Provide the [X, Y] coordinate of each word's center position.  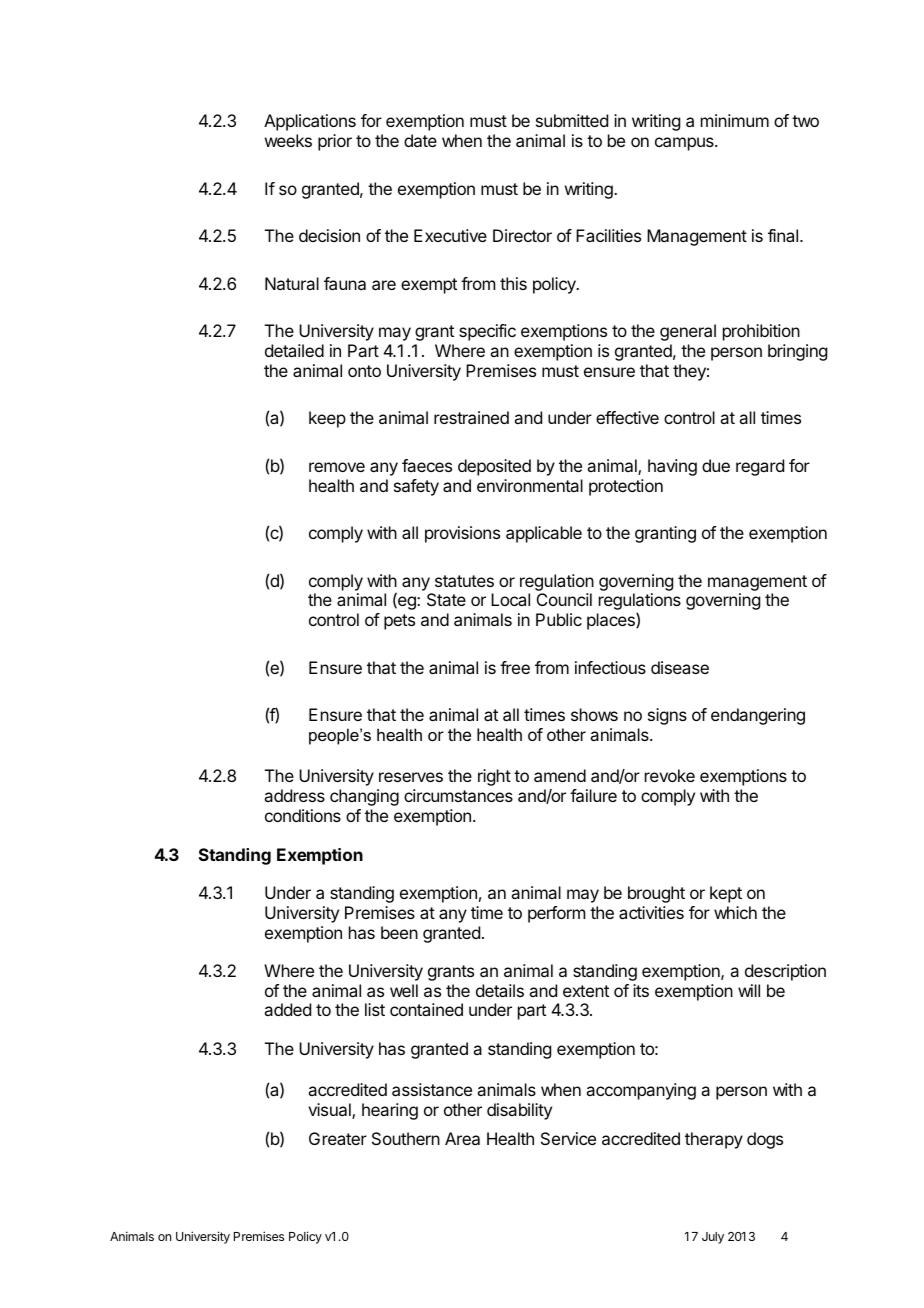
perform [556, 914]
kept [726, 894]
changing [364, 797]
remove [337, 467]
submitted [572, 120]
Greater [338, 1138]
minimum [735, 120]
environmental [530, 485]
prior [335, 142]
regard [760, 467]
